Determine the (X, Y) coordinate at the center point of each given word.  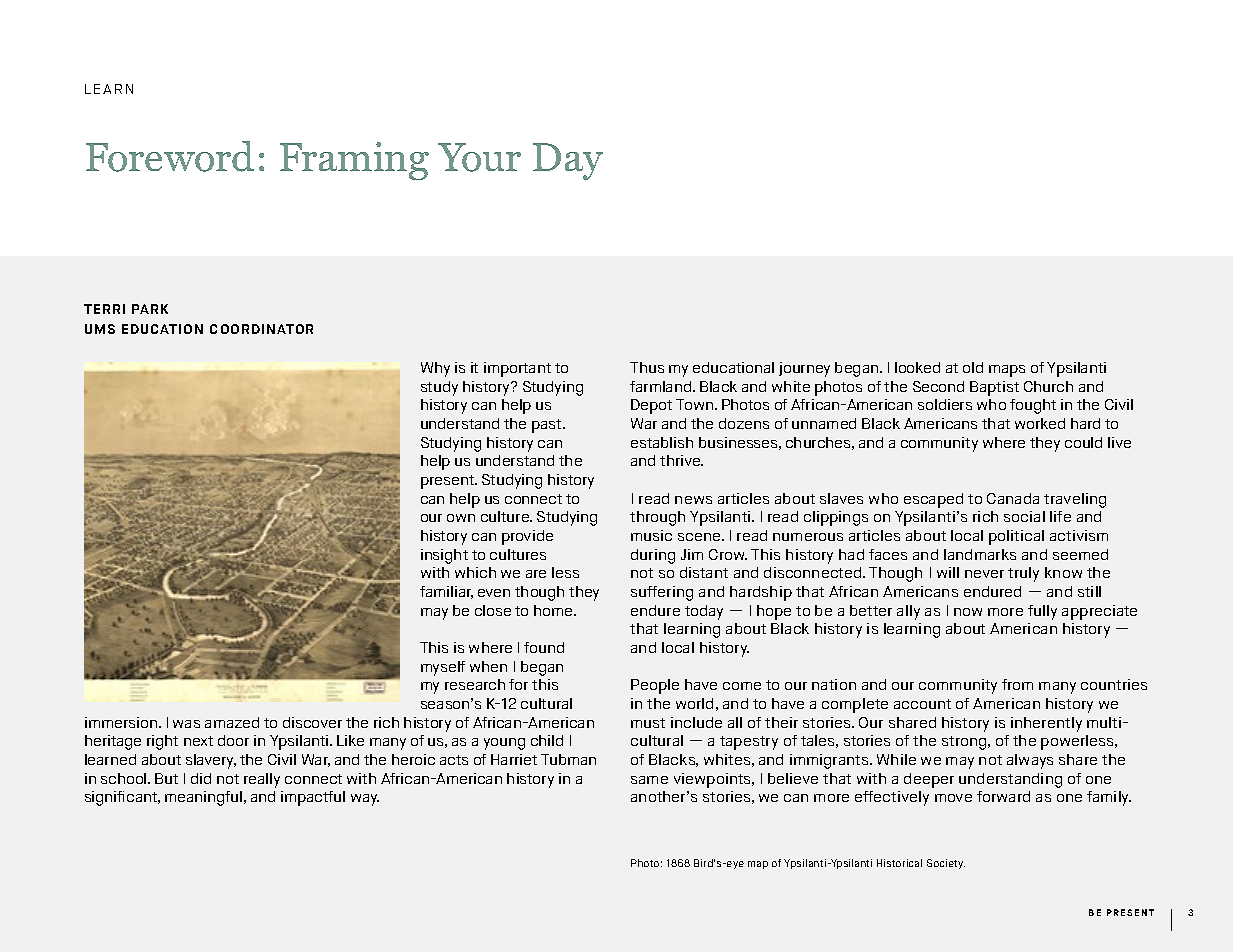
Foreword (170, 156)
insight (444, 556)
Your (479, 157)
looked (917, 367)
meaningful (205, 798)
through (657, 518)
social (1024, 516)
